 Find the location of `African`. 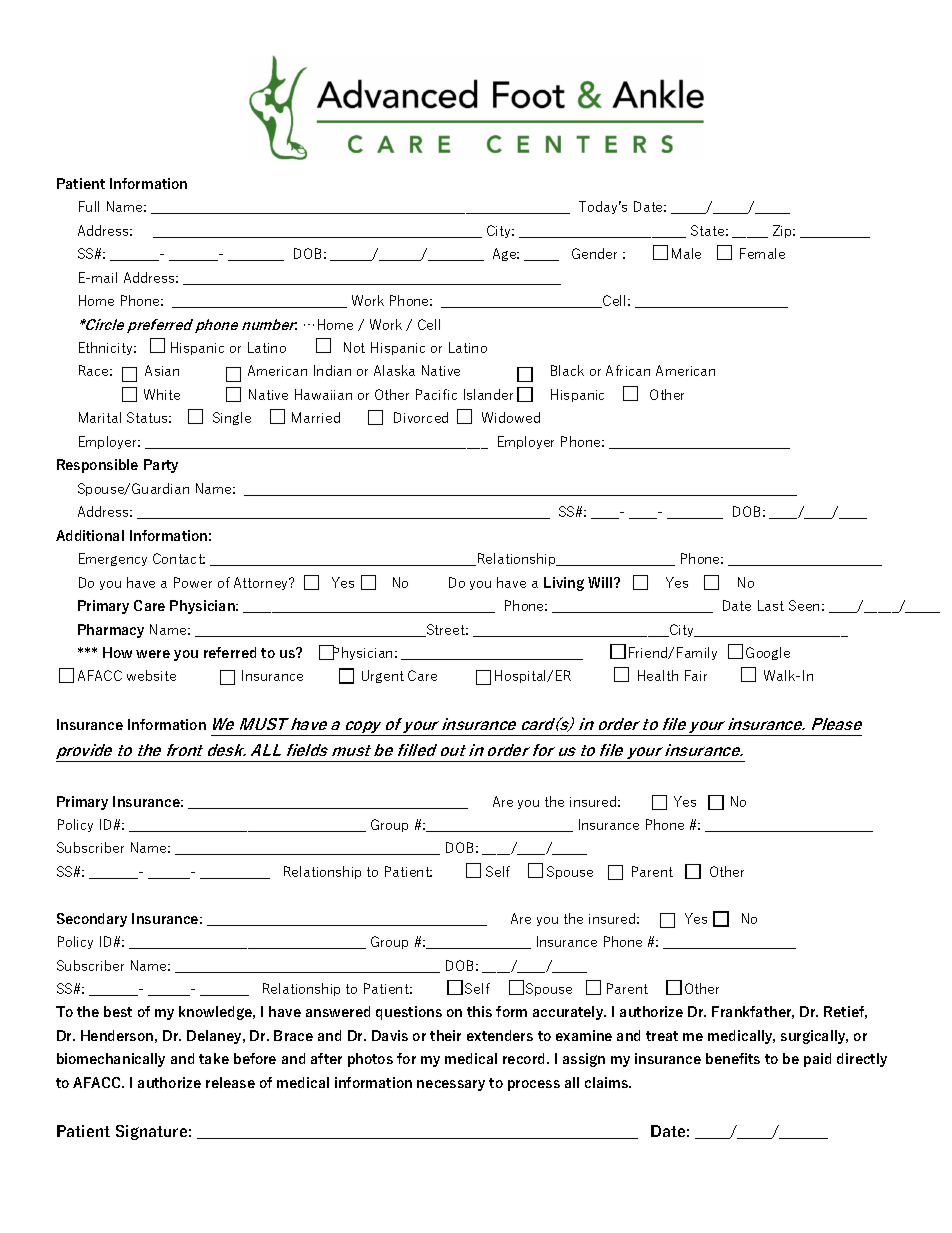

African is located at coordinates (628, 370).
